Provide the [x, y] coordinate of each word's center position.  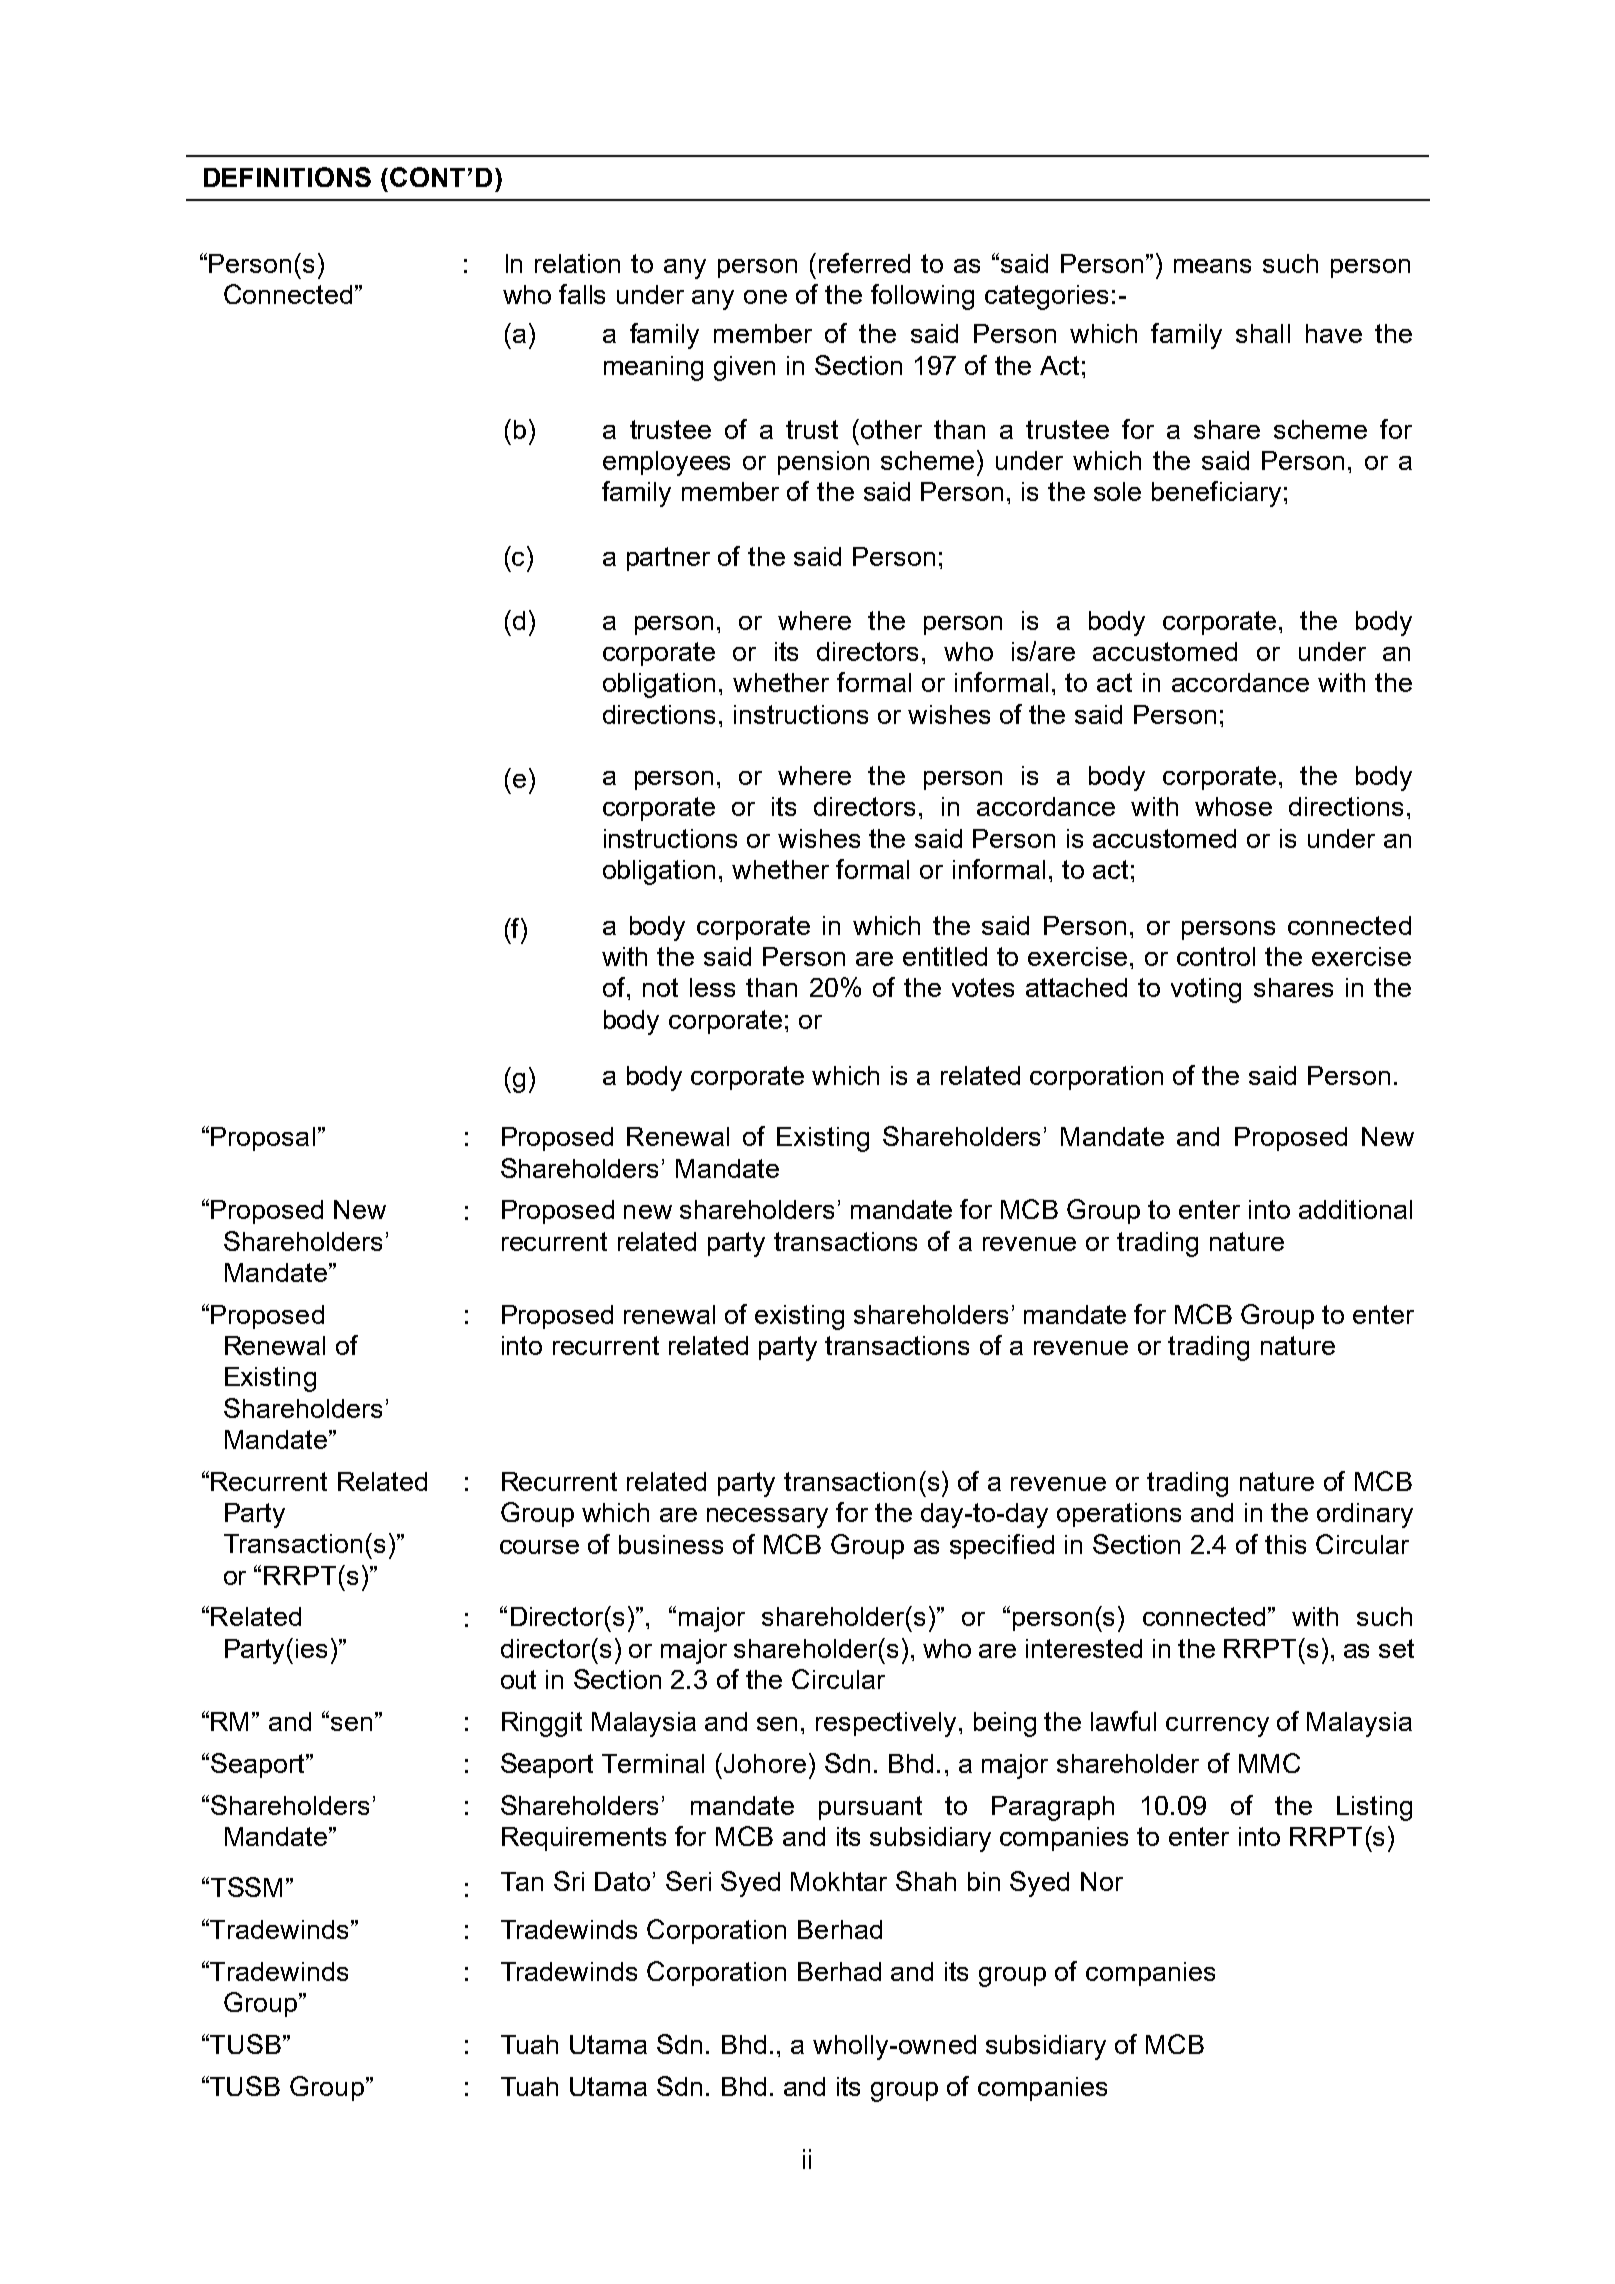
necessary [767, 1518]
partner [668, 559]
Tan [522, 1881]
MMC [1269, 1763]
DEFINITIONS [287, 177]
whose [1233, 806]
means [1212, 266]
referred [864, 263]
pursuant [870, 1808]
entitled [945, 956]
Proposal [263, 1139]
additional [1355, 1209]
